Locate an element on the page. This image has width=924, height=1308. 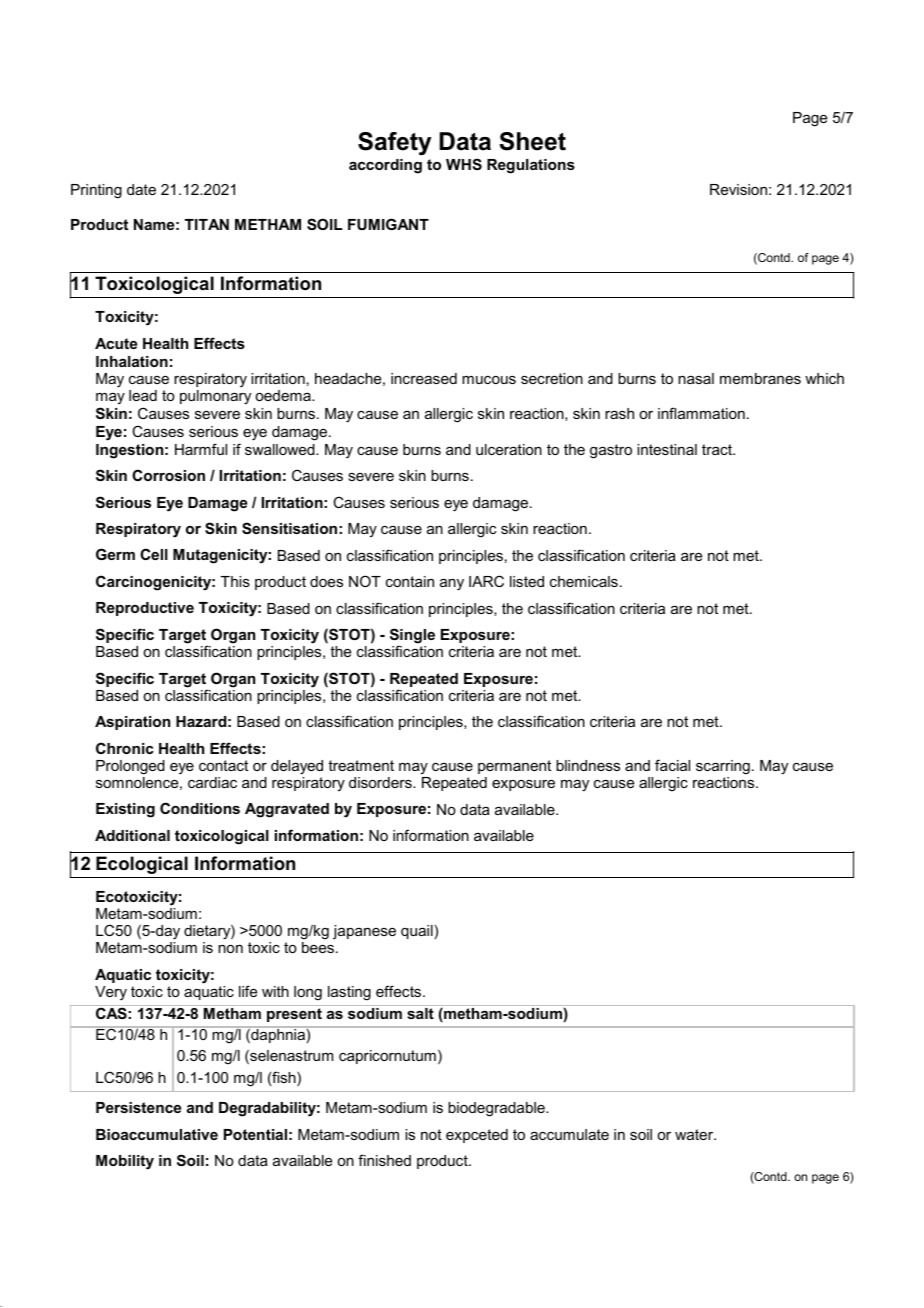
water is located at coordinates (695, 1134).
